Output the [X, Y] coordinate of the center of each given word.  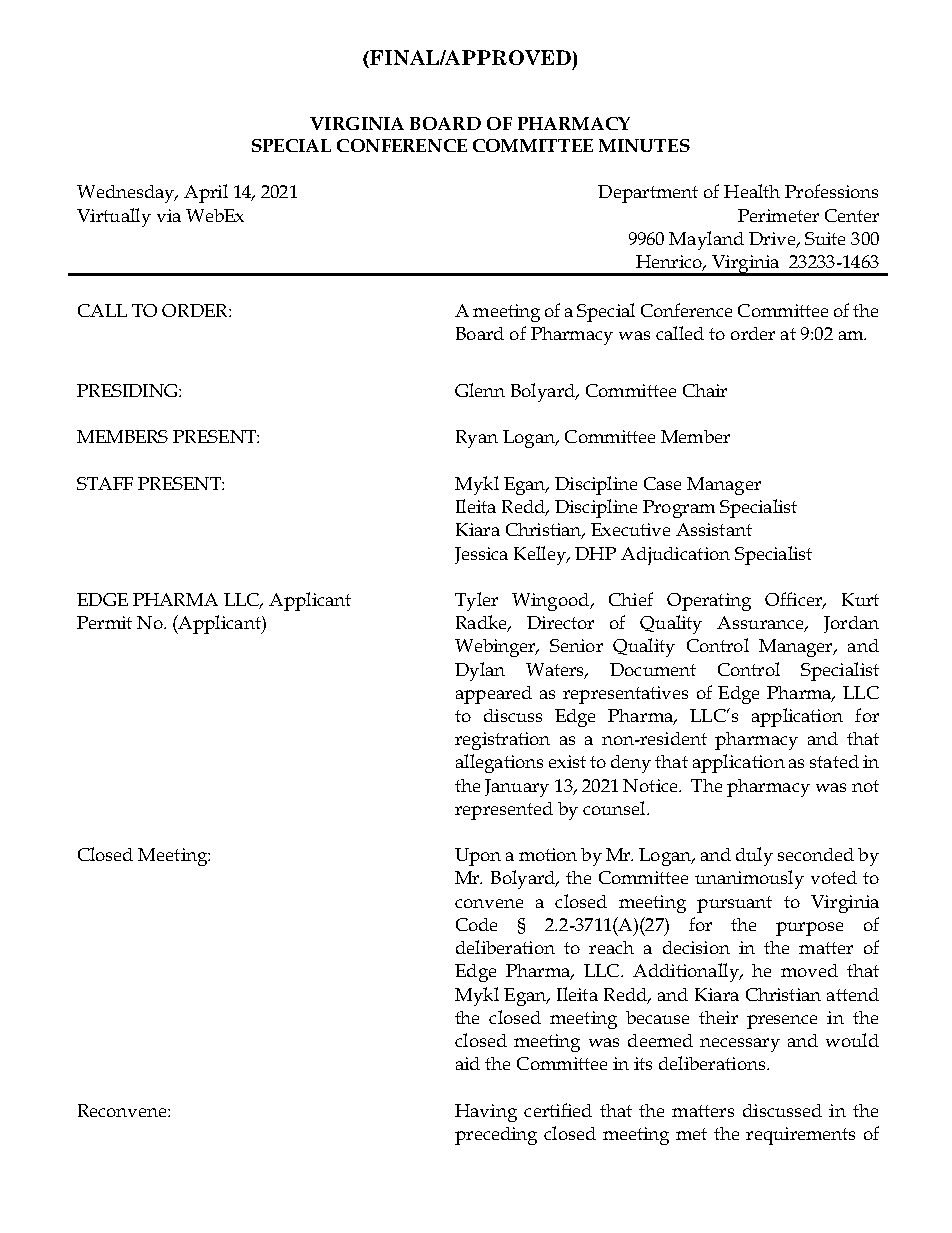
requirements [800, 1136]
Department [648, 194]
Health [752, 191]
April [206, 193]
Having [486, 1113]
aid [468, 1063]
